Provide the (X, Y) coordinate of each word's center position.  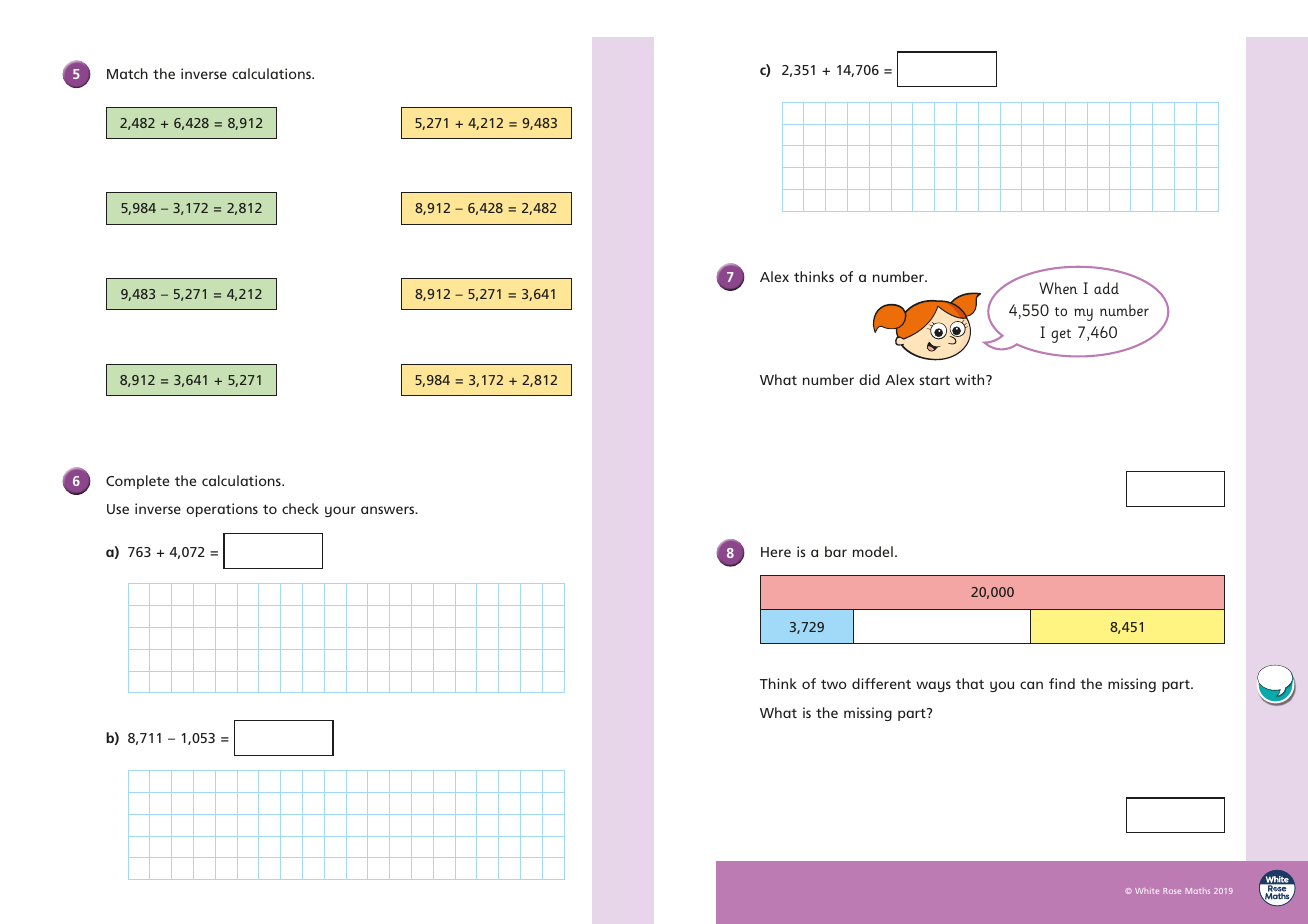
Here (776, 552)
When (1058, 288)
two (834, 684)
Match (127, 73)
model (873, 551)
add (1106, 288)
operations (222, 510)
